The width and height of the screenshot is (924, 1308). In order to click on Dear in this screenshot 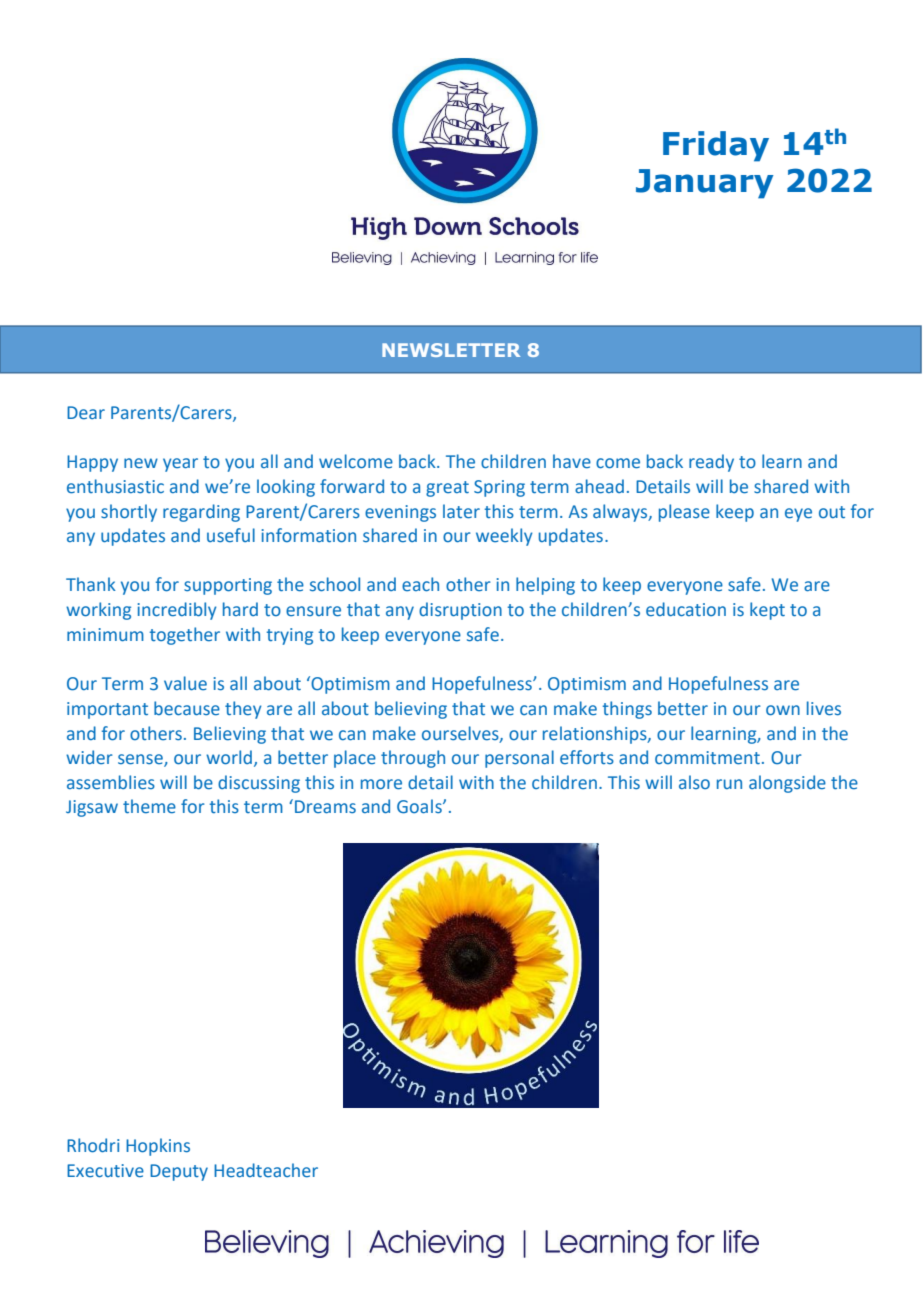, I will do `click(86, 413)`.
